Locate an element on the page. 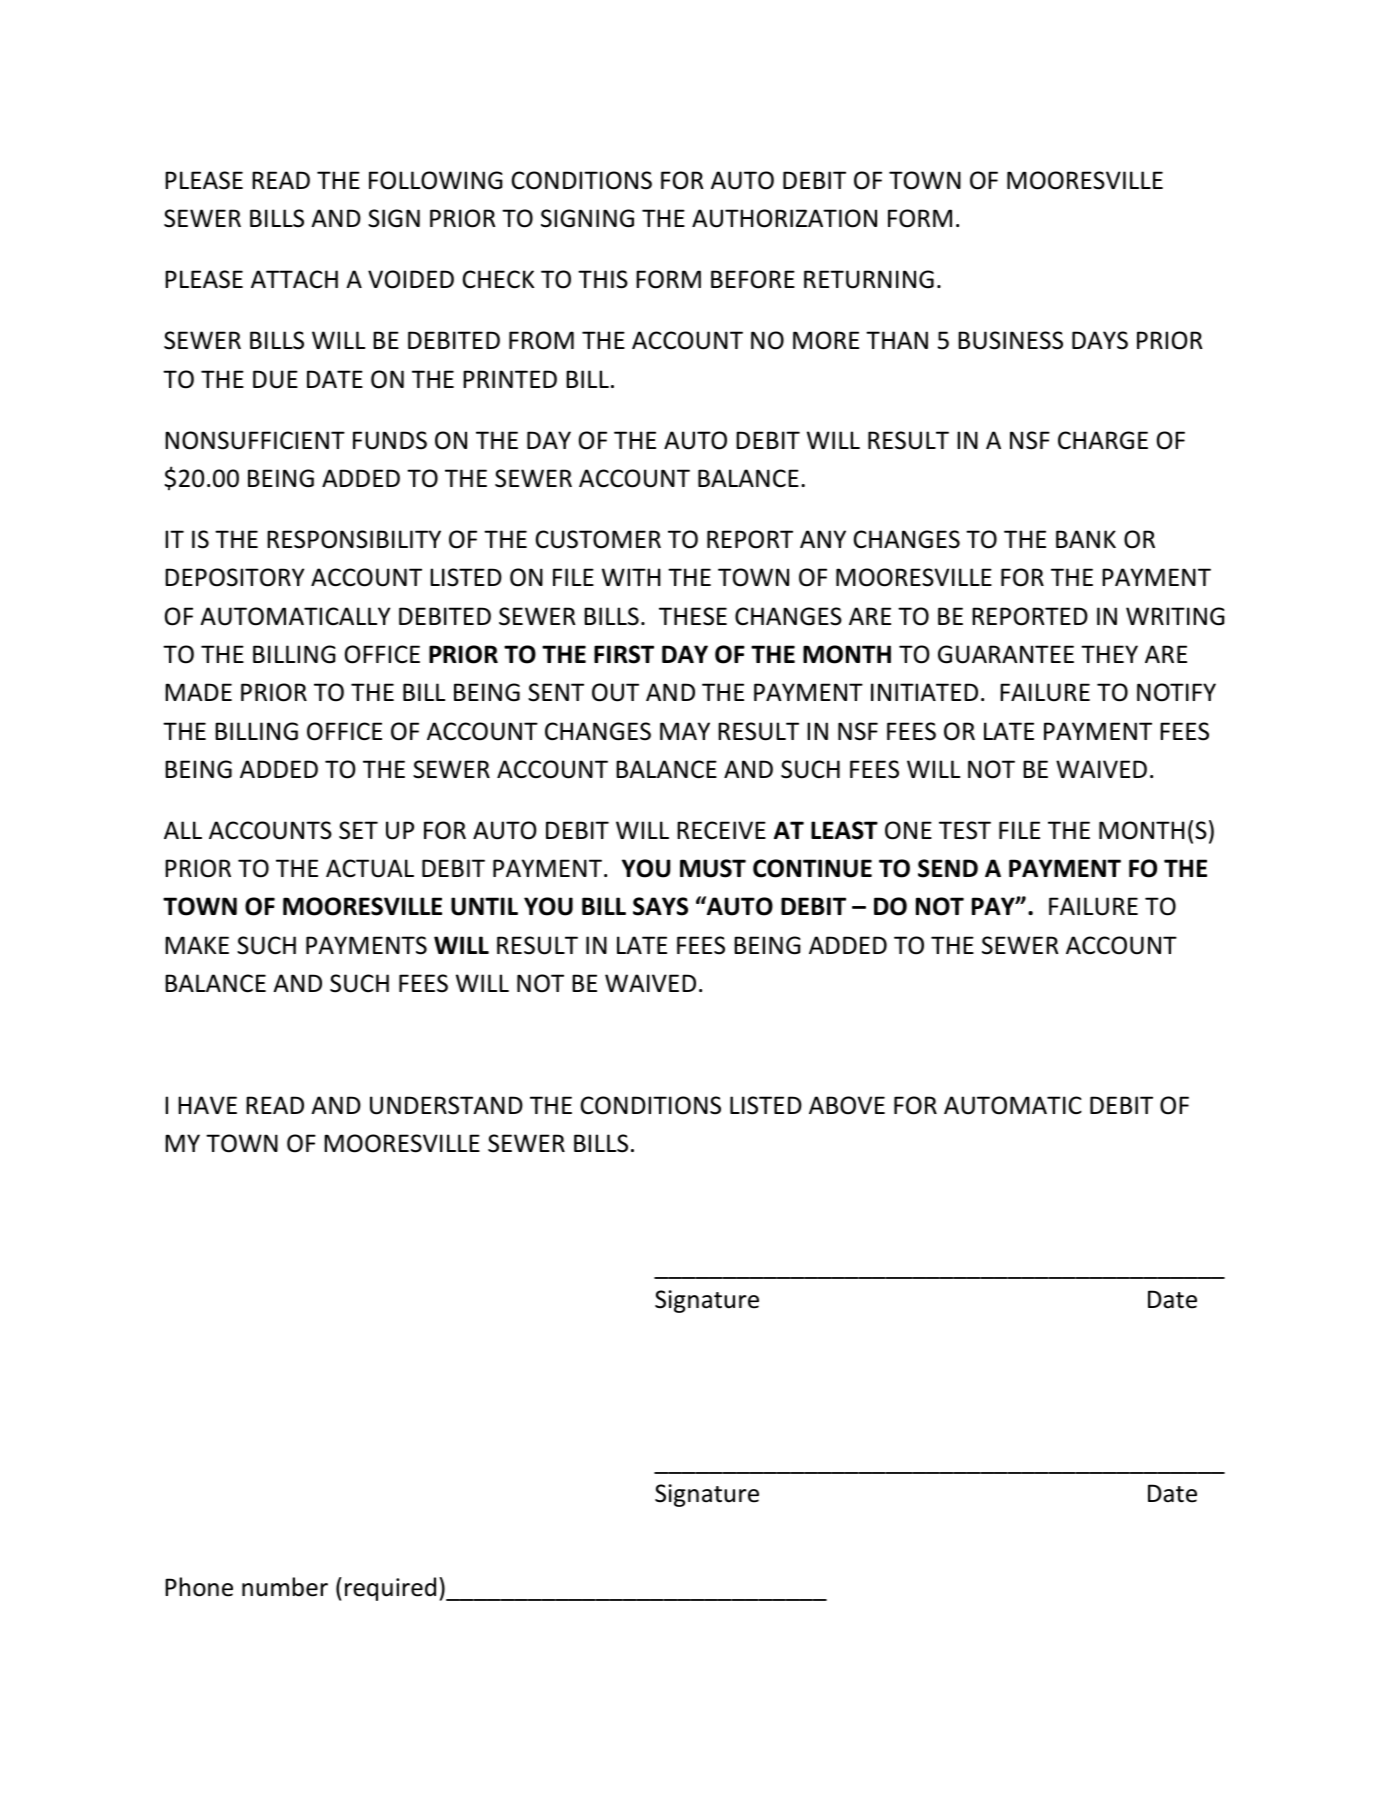 The width and height of the page is (1391, 1800). number is located at coordinates (285, 1587).
